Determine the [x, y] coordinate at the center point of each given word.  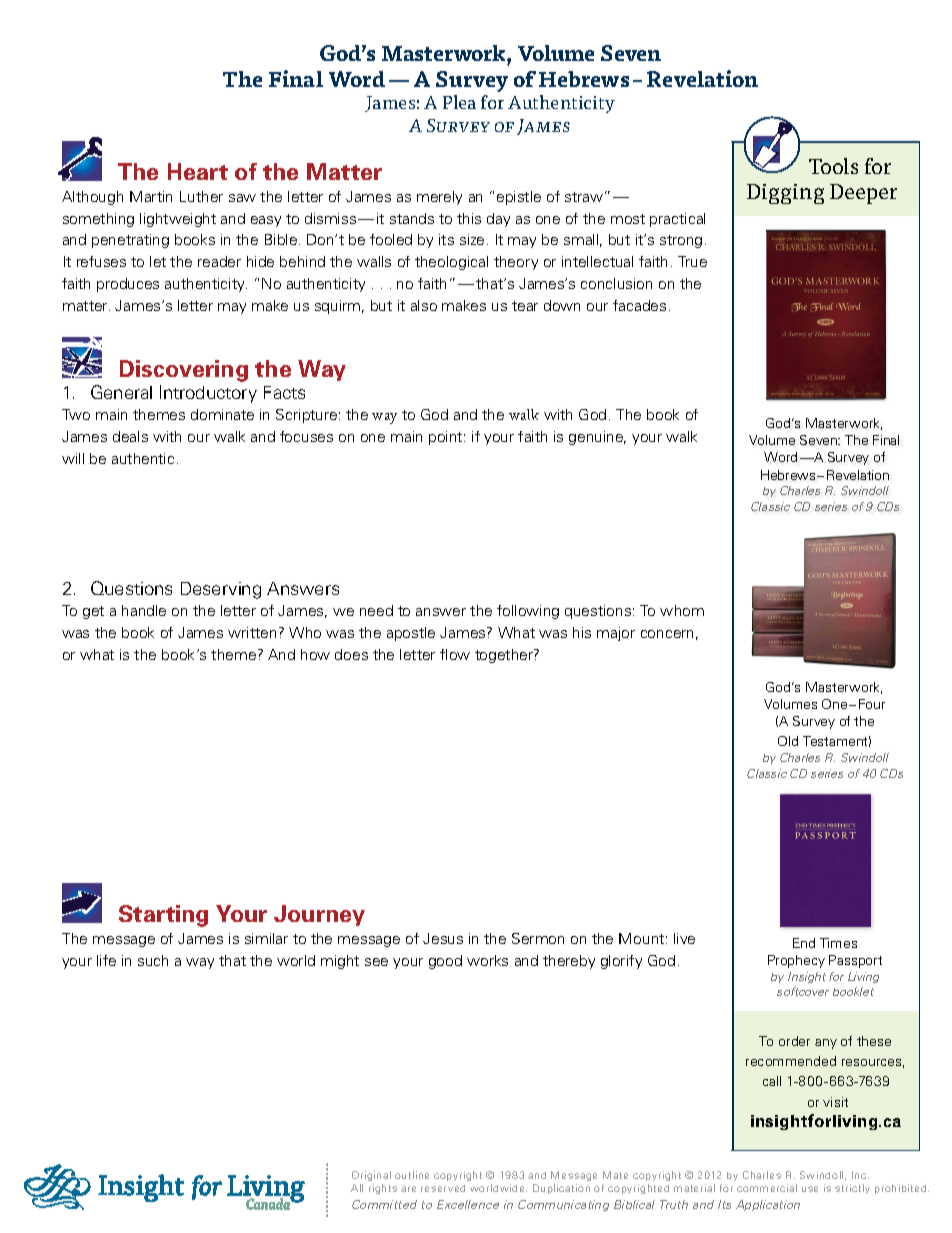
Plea [459, 102]
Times [838, 943]
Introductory [208, 394]
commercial [767, 1188]
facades [639, 305]
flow [455, 654]
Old [788, 741]
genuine [597, 438]
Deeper [863, 194]
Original [371, 1176]
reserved [443, 1188]
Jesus [443, 938]
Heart [198, 171]
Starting [163, 916]
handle [144, 610]
